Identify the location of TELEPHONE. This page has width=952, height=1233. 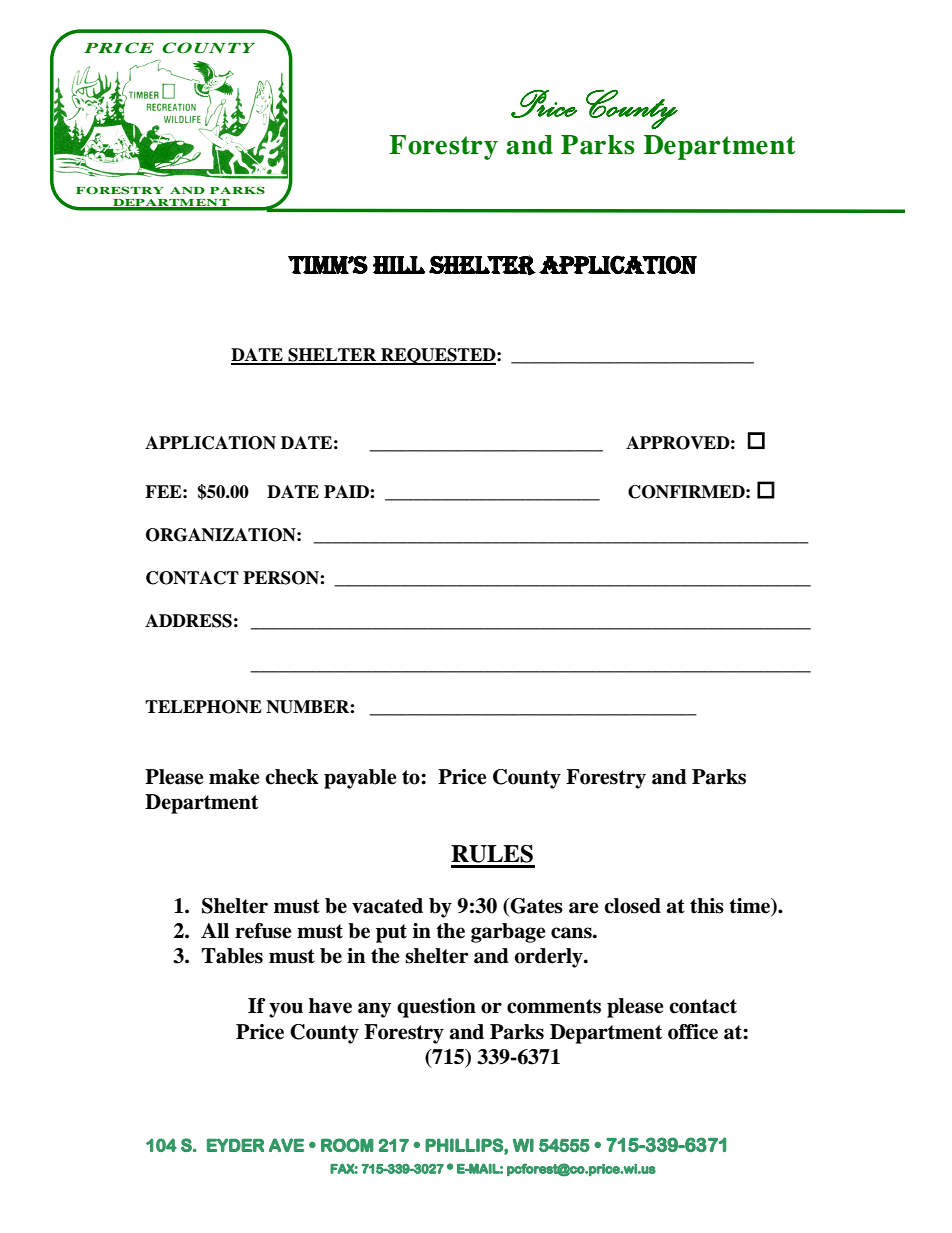
(203, 707).
